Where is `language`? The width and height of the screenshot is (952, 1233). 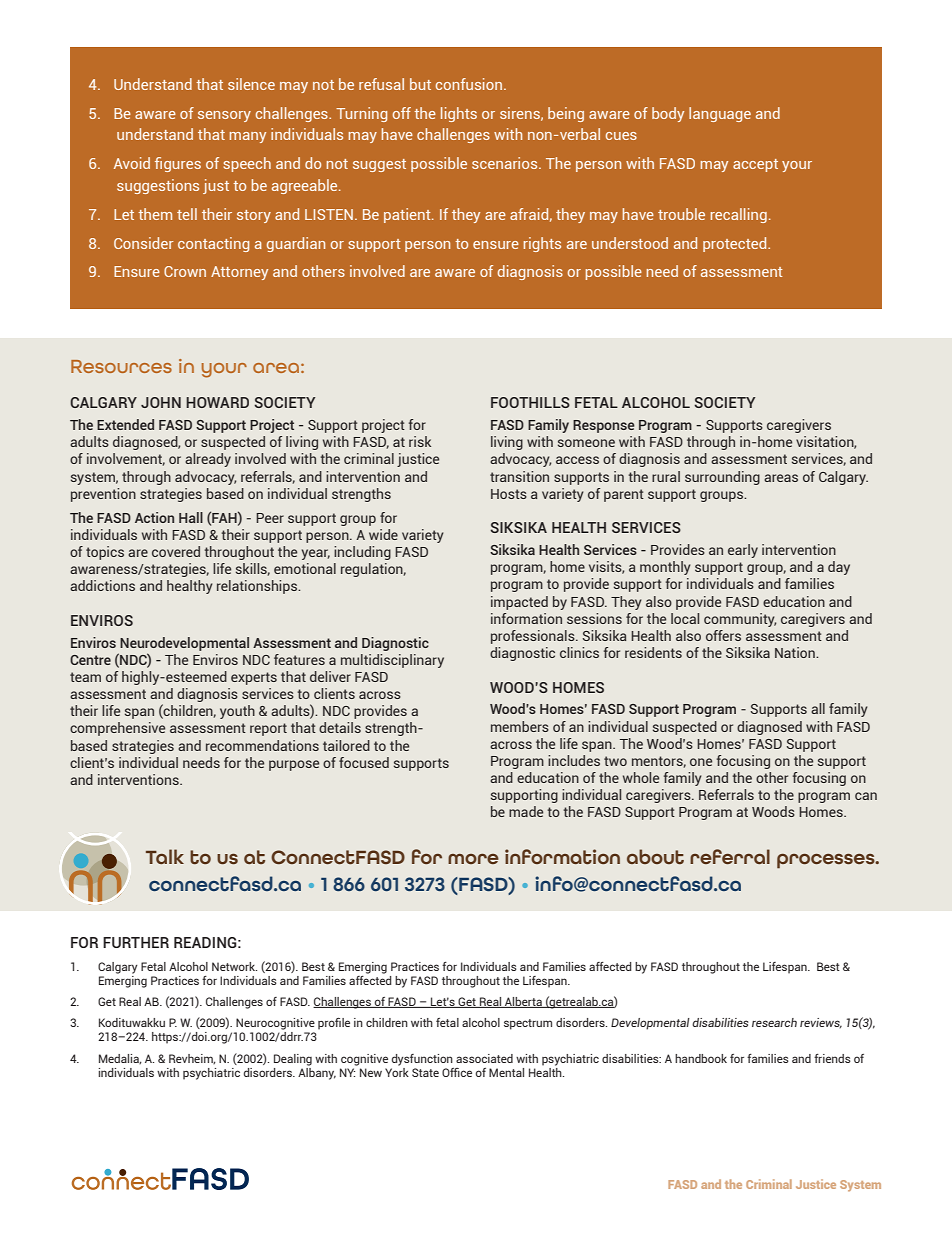 language is located at coordinates (720, 114).
